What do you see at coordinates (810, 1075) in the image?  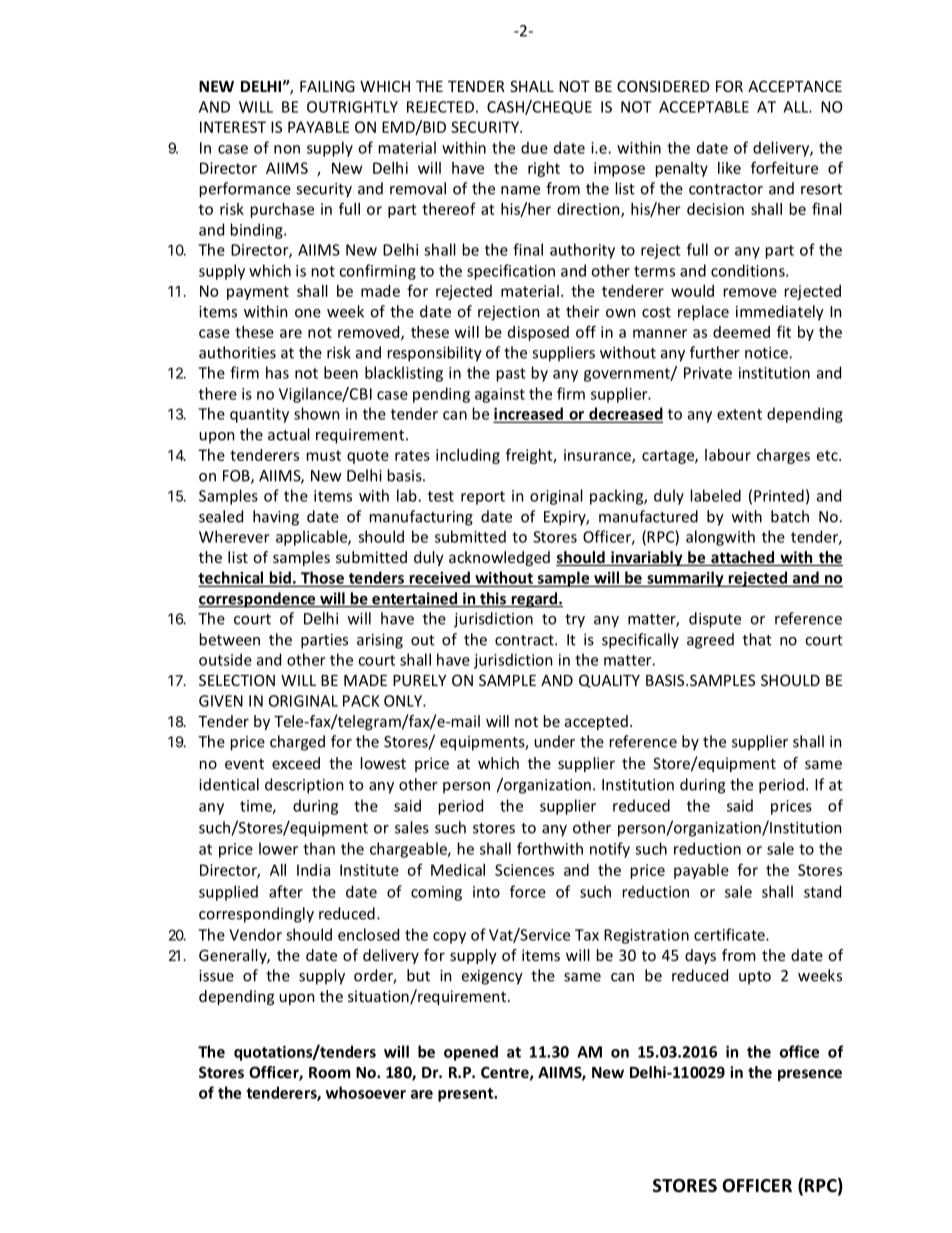 I see `presence` at bounding box center [810, 1075].
